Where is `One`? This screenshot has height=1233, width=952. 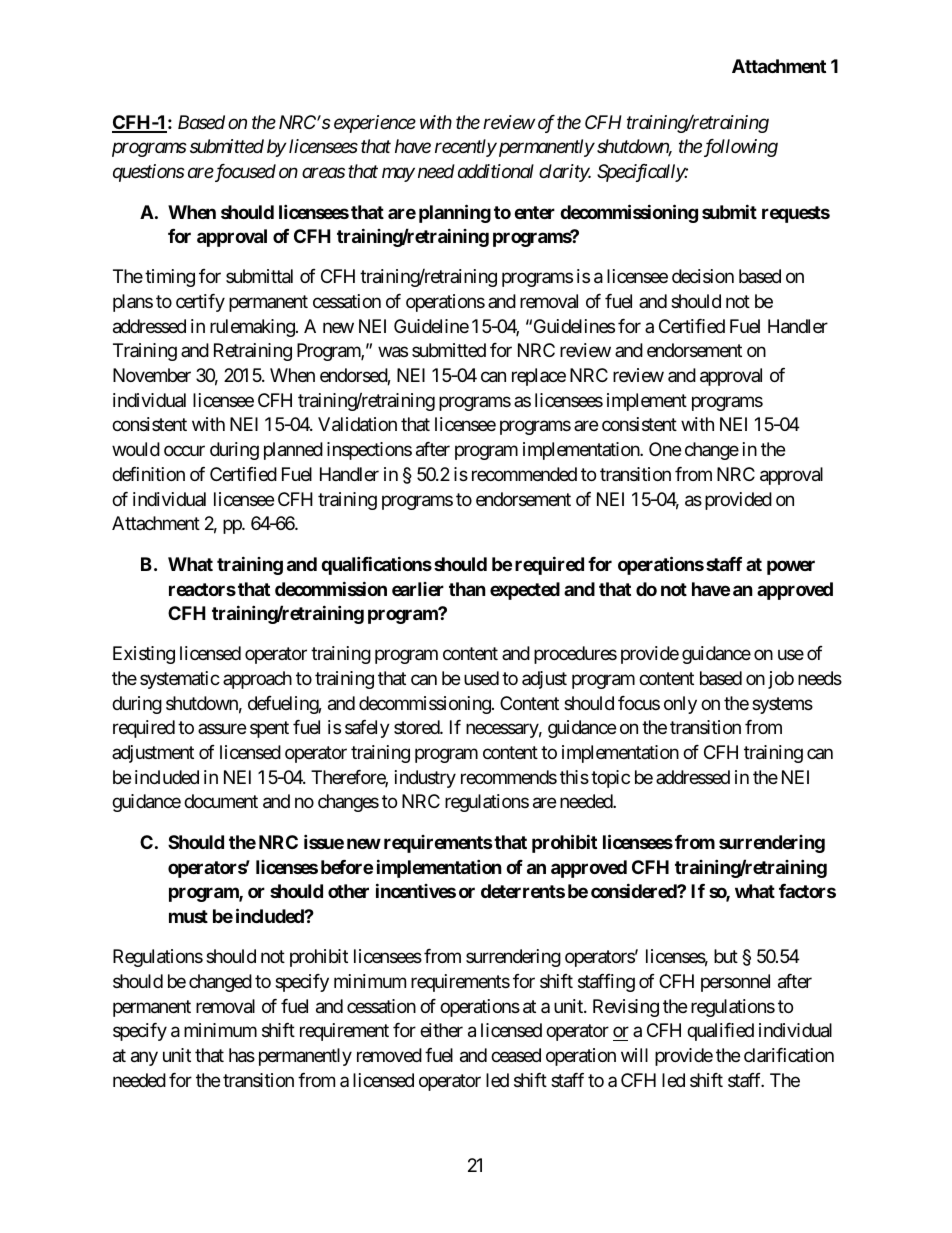 One is located at coordinates (665, 449).
